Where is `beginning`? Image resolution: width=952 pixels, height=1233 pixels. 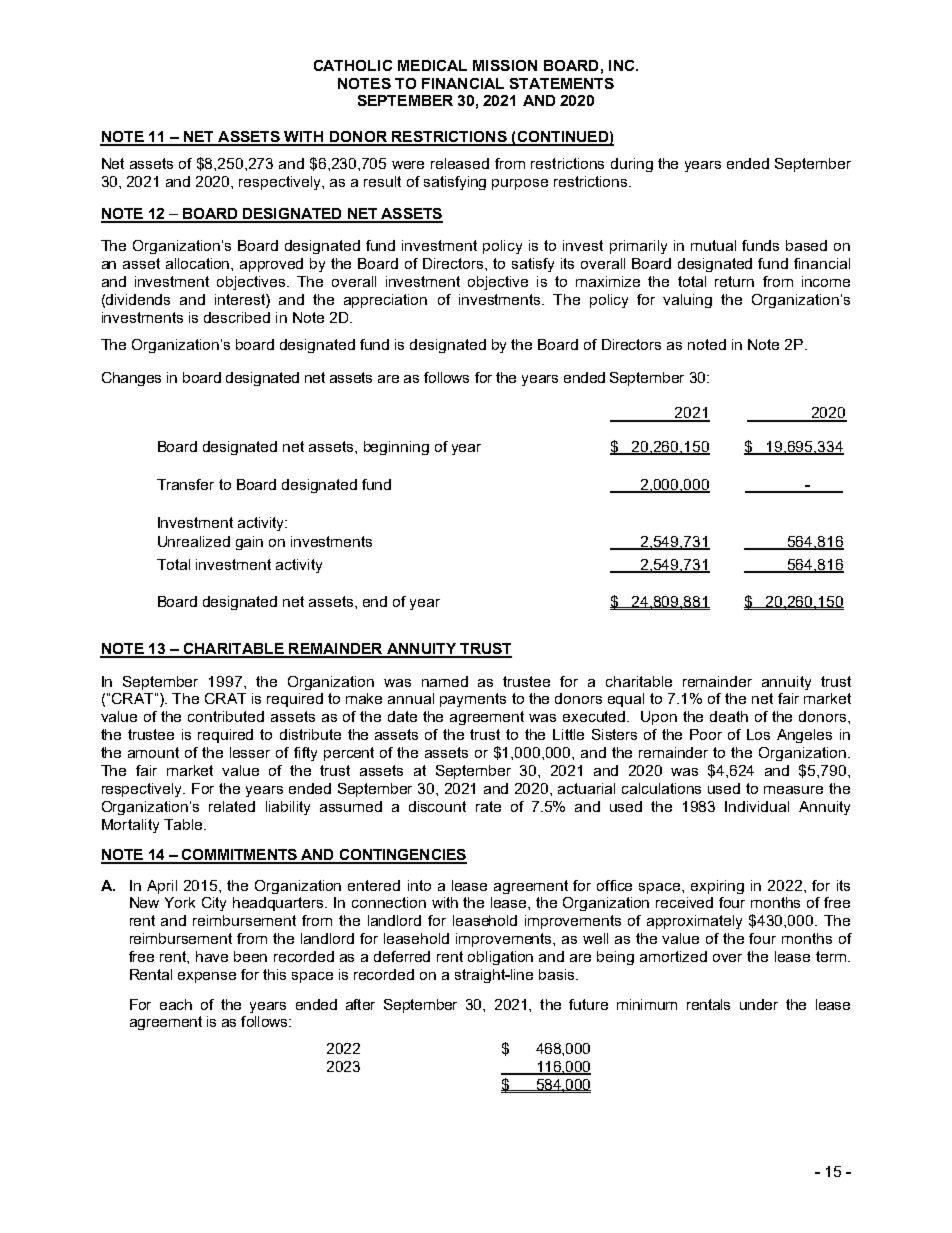
beginning is located at coordinates (396, 448).
